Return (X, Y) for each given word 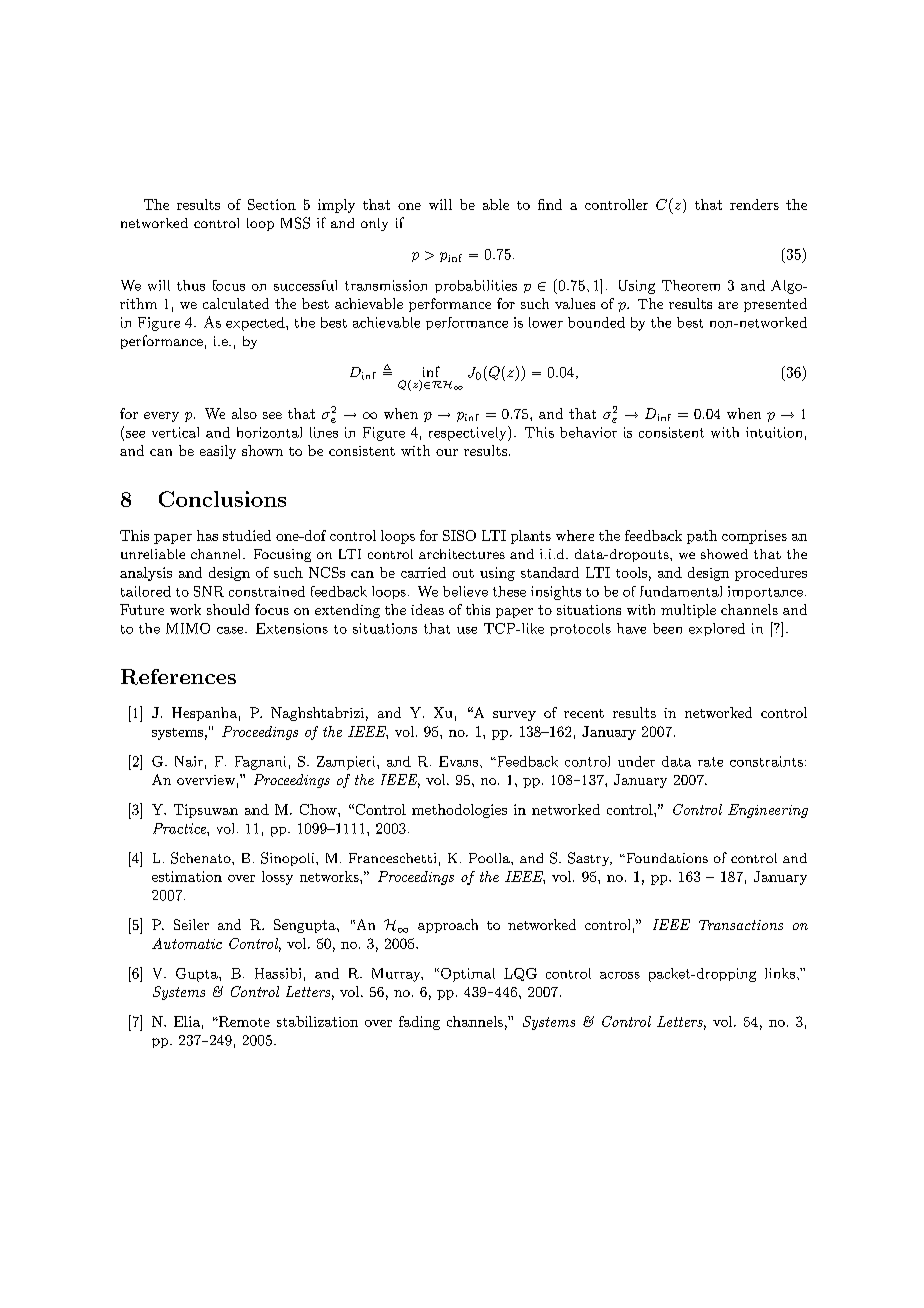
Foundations (665, 858)
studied (247, 535)
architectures (462, 554)
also (244, 413)
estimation (187, 876)
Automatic (187, 943)
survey (514, 716)
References (178, 677)
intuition (774, 432)
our (447, 452)
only (374, 224)
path (702, 537)
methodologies (459, 811)
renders (754, 204)
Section (272, 204)
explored (717, 629)
